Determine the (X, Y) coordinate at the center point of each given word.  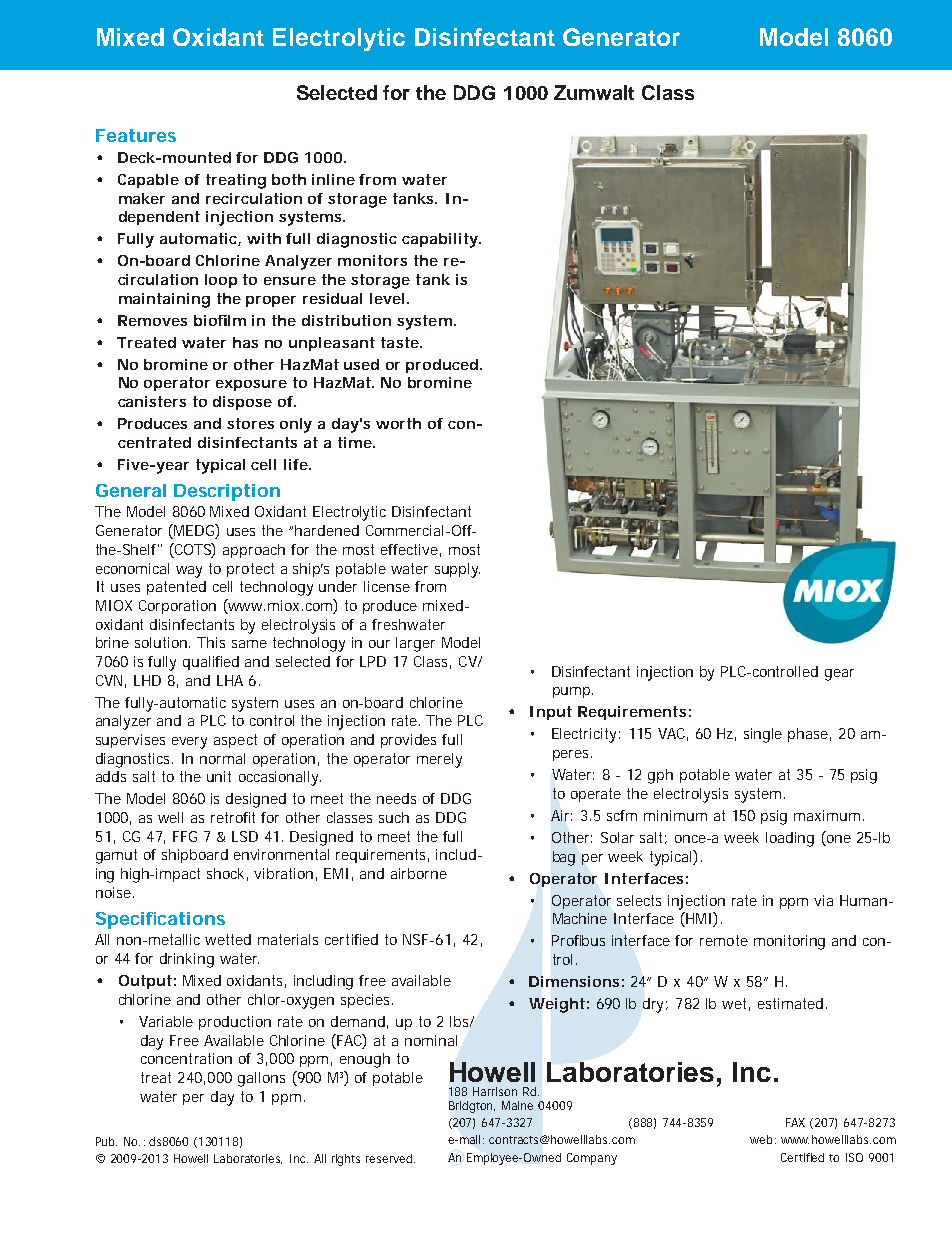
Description (227, 492)
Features (136, 135)
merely (439, 760)
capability (441, 240)
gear (839, 675)
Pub (106, 1141)
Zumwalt (594, 92)
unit (219, 776)
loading (790, 839)
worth (398, 423)
